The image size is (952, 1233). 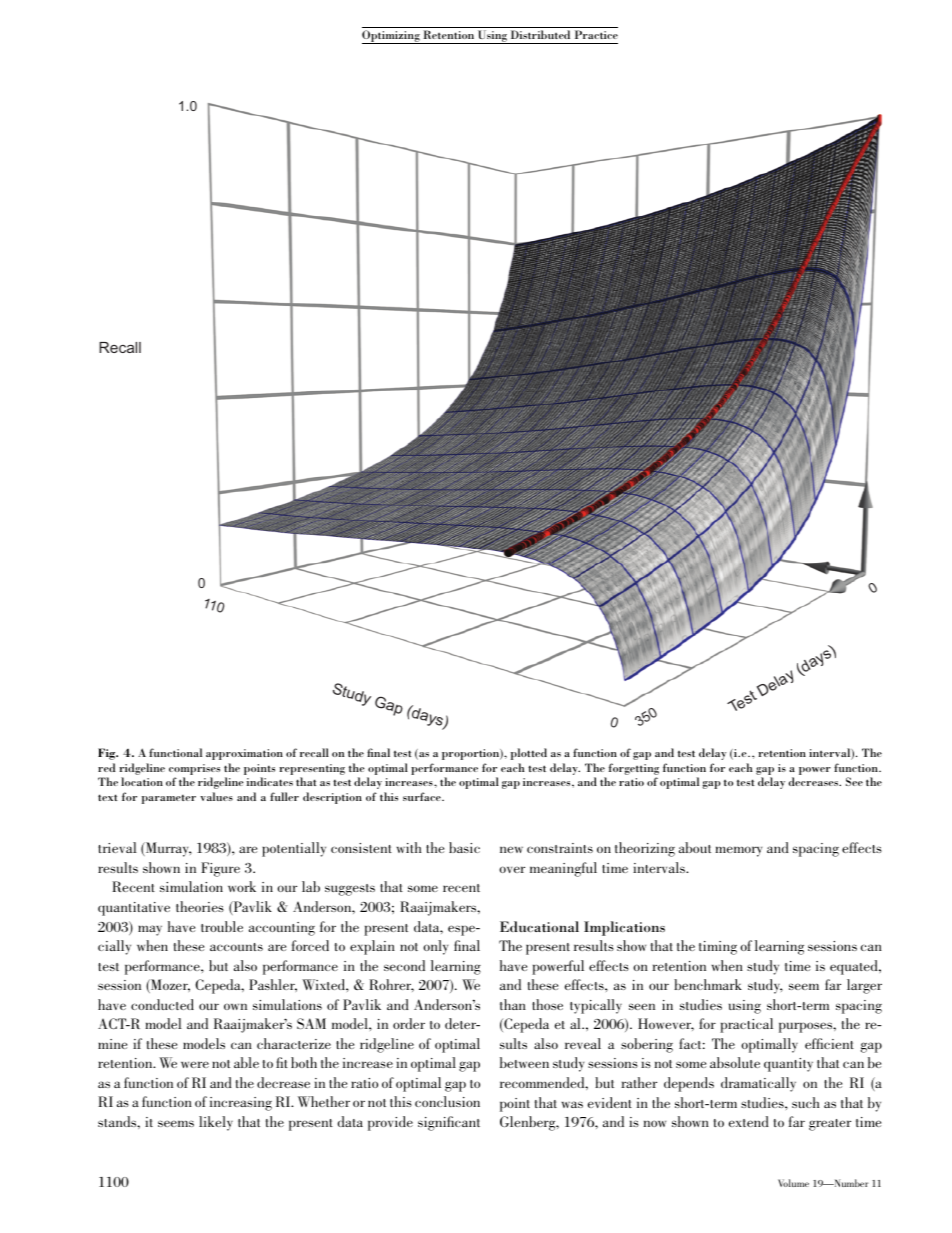 I want to click on likely, so click(x=216, y=1123).
